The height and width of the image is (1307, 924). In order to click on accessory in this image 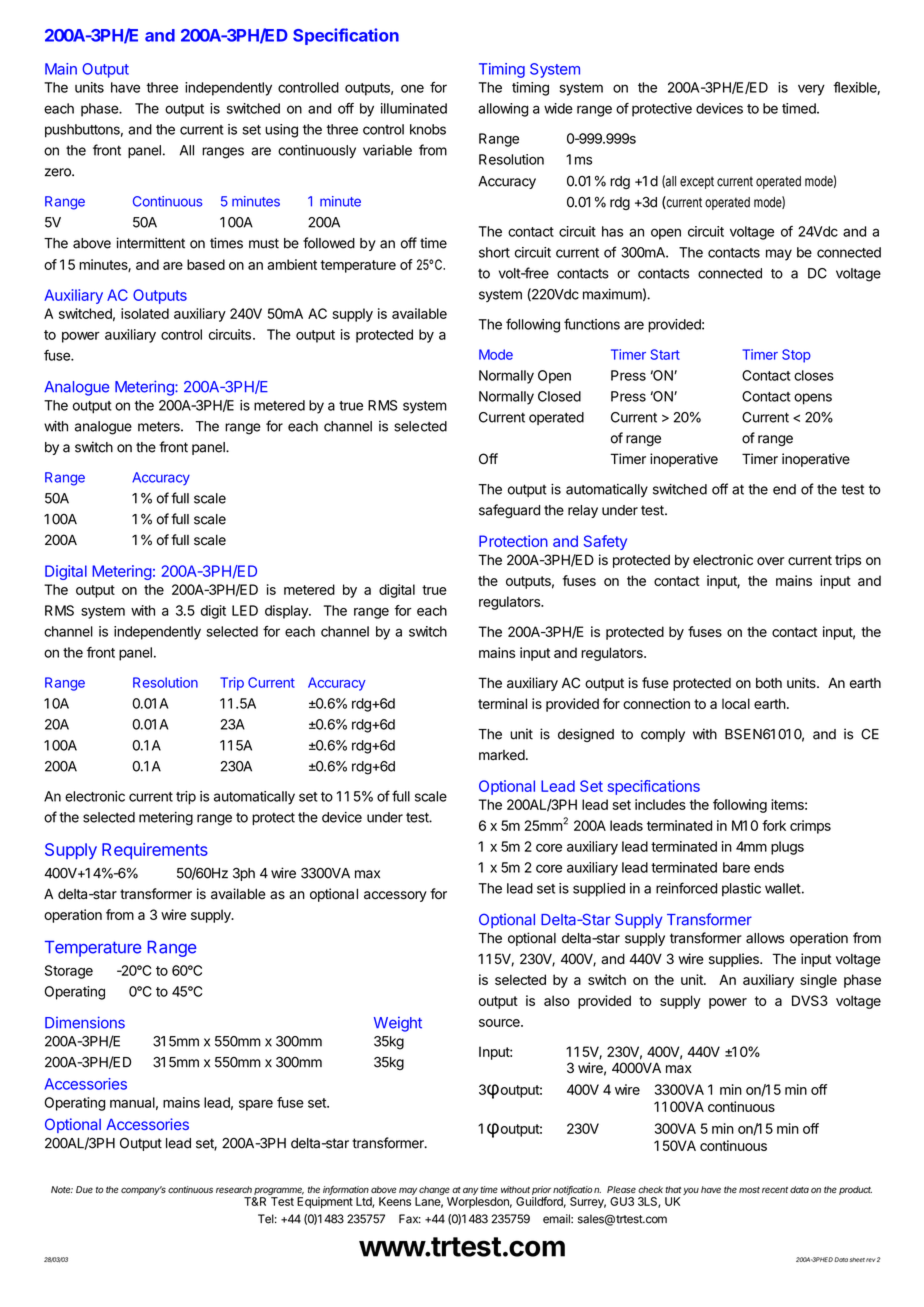, I will do `click(395, 896)`.
